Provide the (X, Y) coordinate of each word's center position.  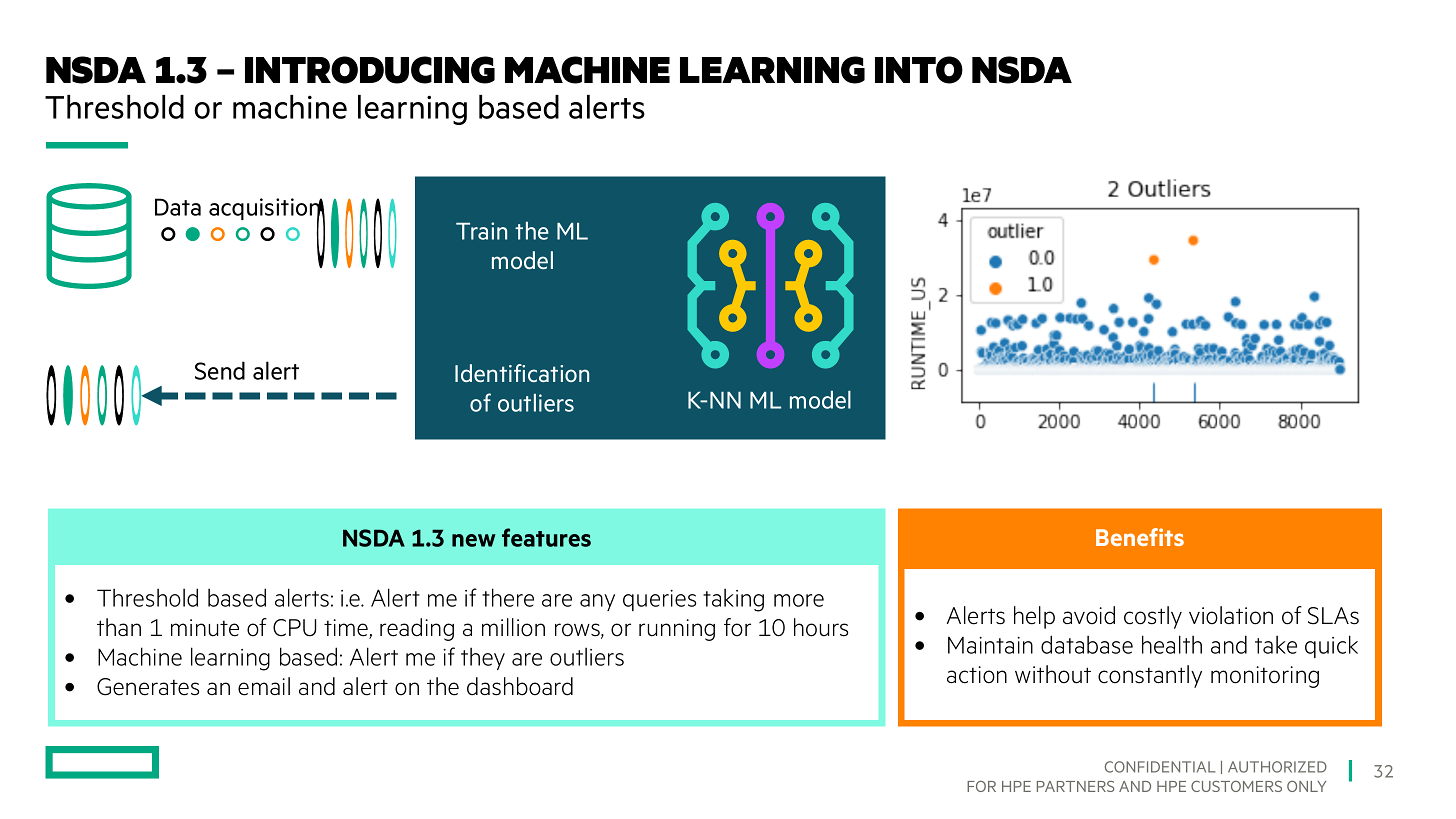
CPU (294, 628)
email (264, 686)
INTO (919, 70)
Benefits (1140, 537)
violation (1231, 615)
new (474, 540)
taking (733, 600)
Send (220, 370)
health (1172, 644)
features (546, 537)
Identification (522, 373)
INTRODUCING (370, 70)
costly (1153, 617)
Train (481, 231)
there (508, 597)
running (677, 630)
